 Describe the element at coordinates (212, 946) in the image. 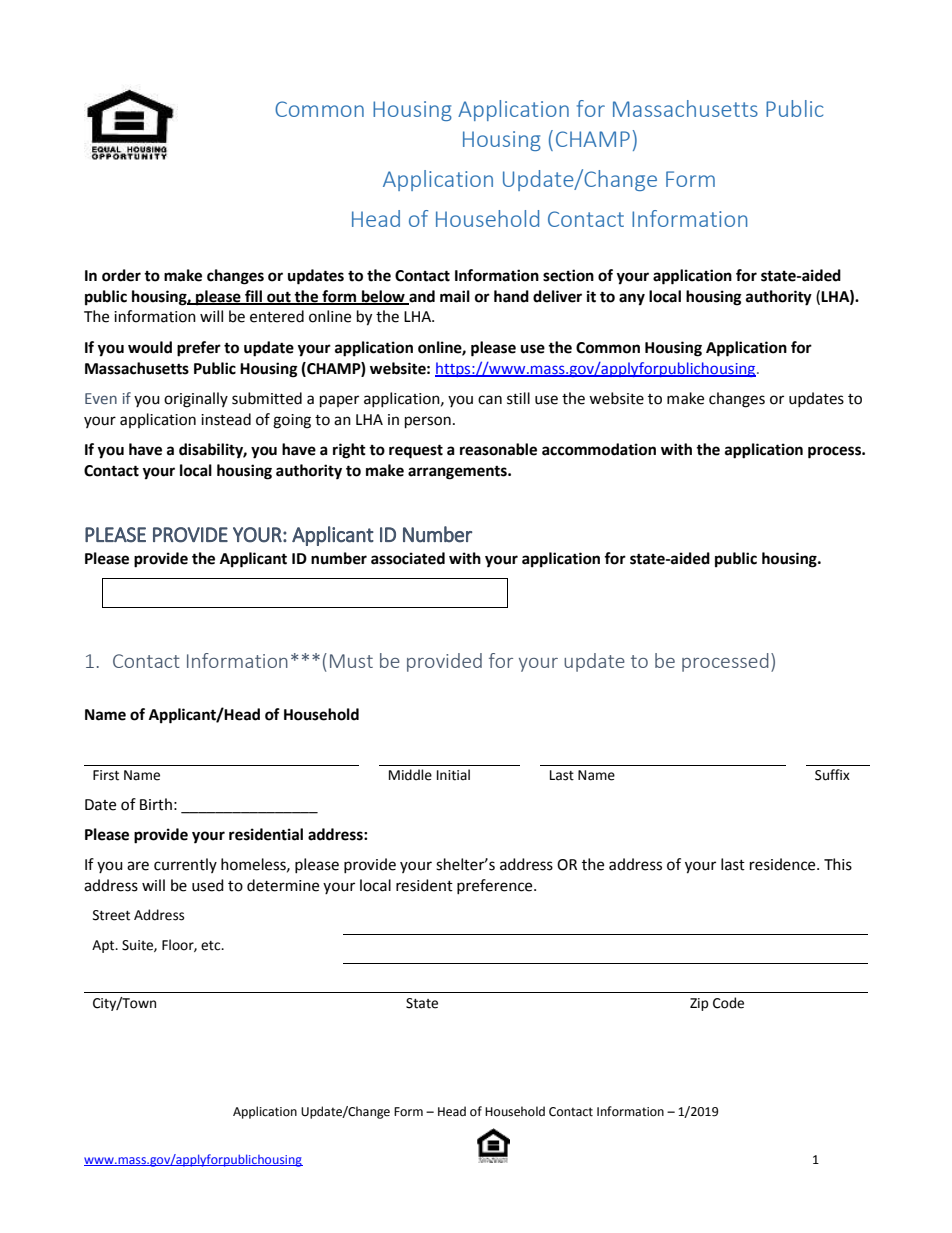

I see `etc` at that location.
